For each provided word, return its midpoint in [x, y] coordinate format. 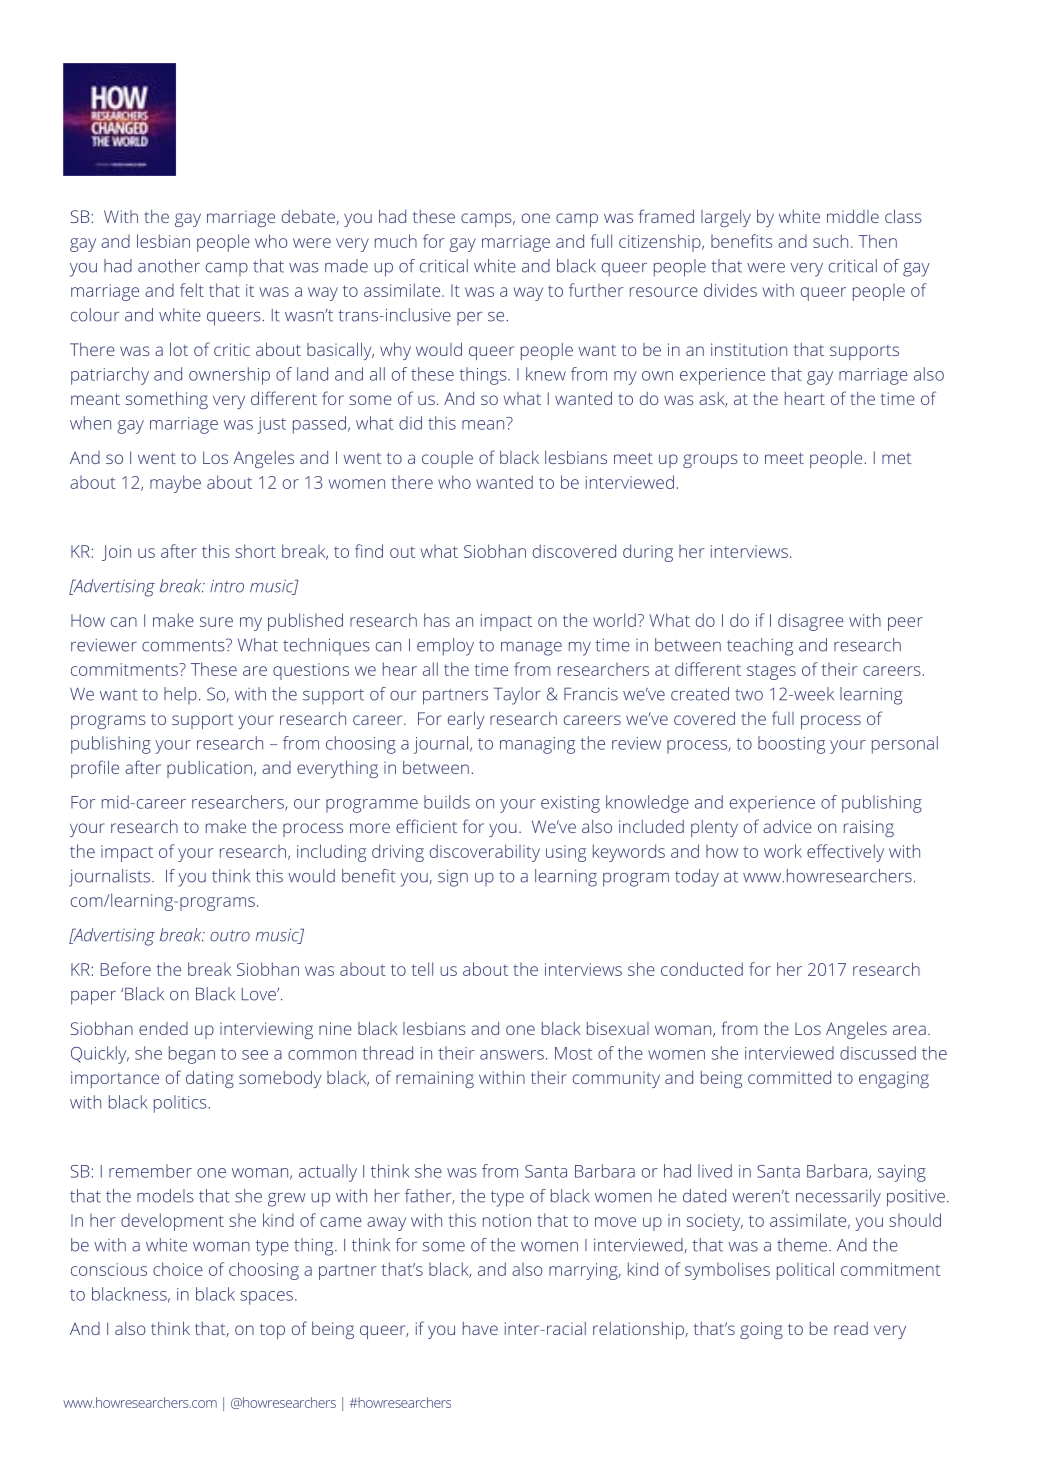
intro [227, 586]
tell [422, 969]
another [169, 266]
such [830, 241]
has [437, 620]
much [396, 241]
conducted [702, 969]
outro [230, 936]
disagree [811, 622]
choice [178, 1269]
